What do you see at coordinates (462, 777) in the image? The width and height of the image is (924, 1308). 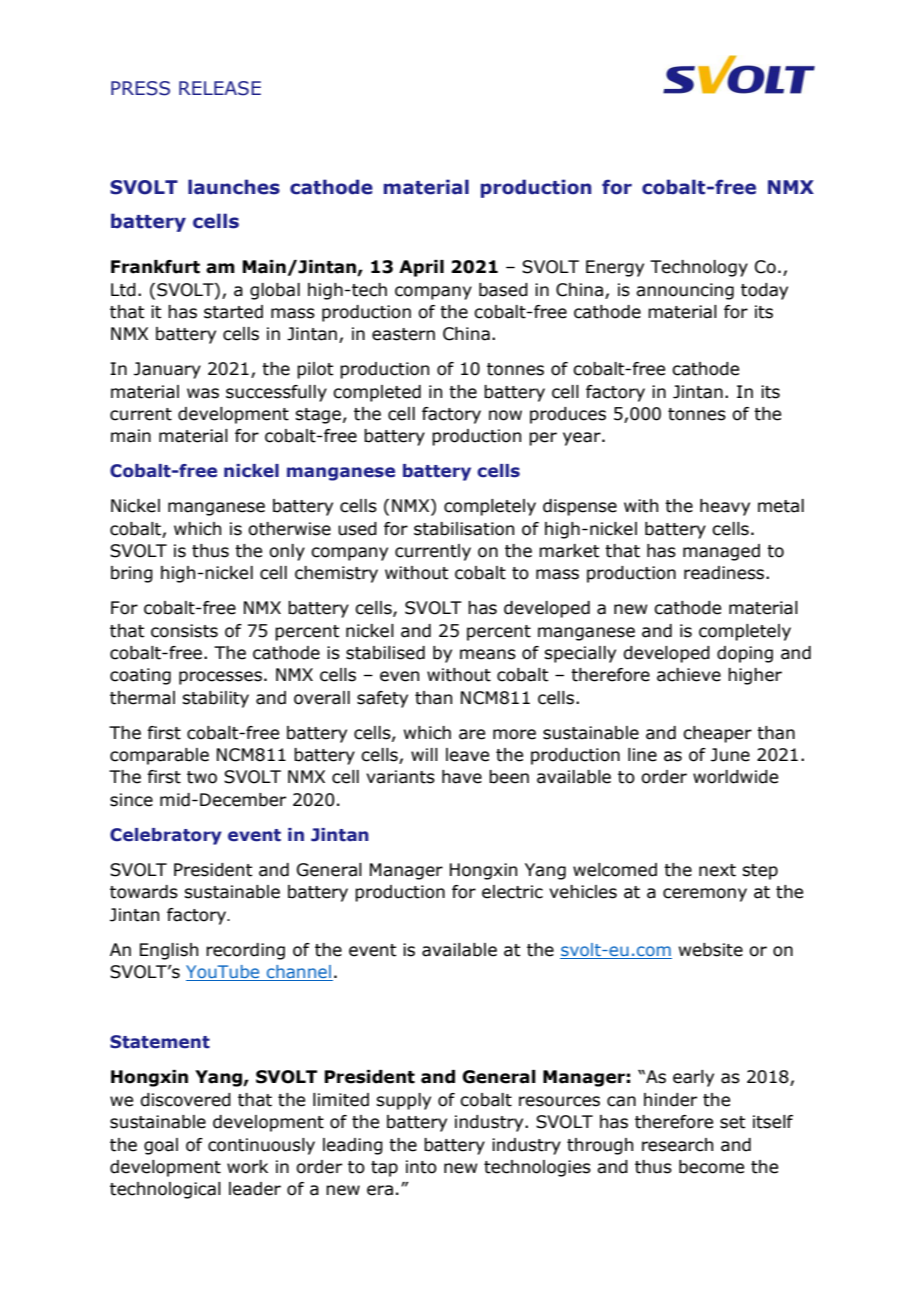 I see `have` at bounding box center [462, 777].
